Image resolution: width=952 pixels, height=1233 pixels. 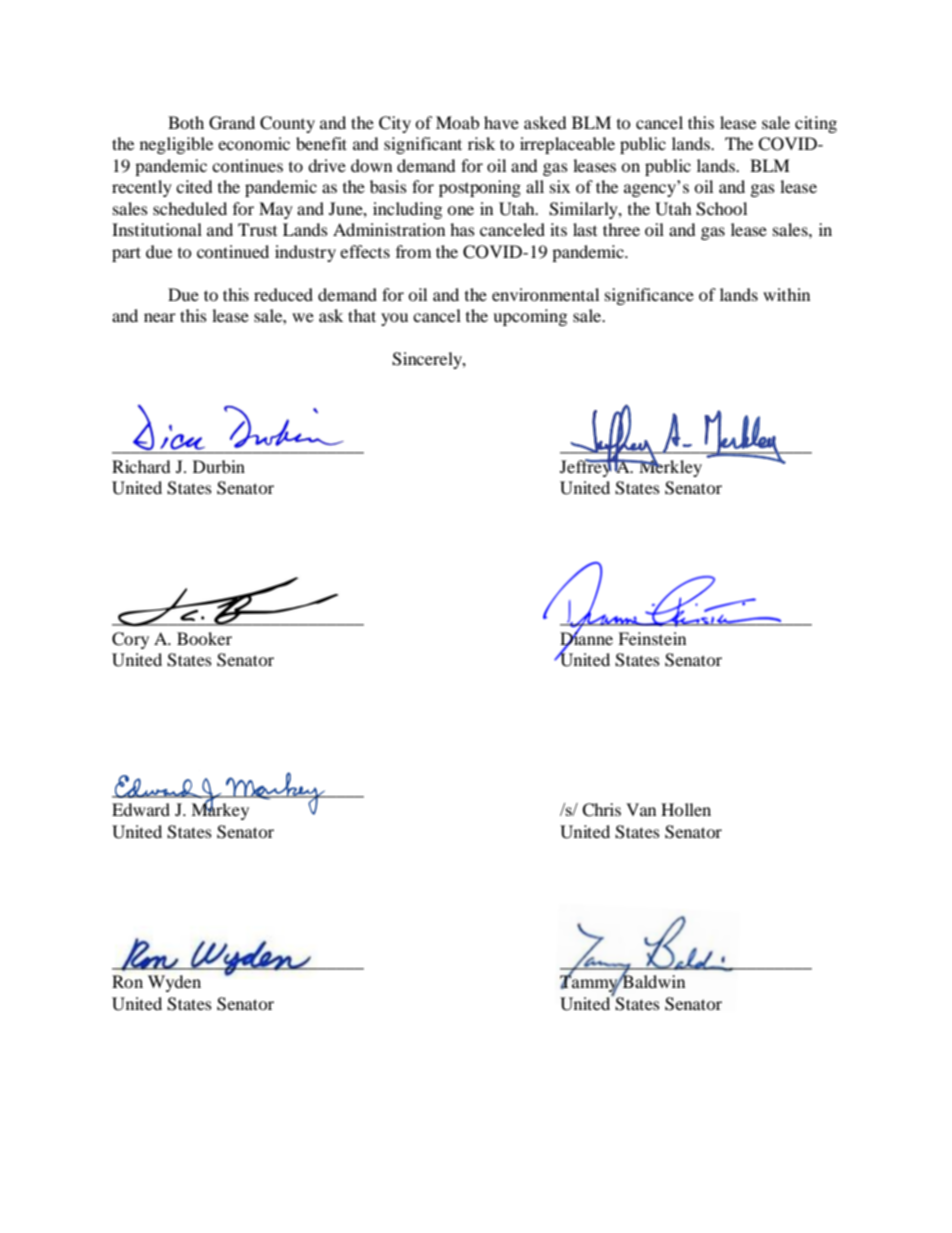 I want to click on citing, so click(x=816, y=124).
